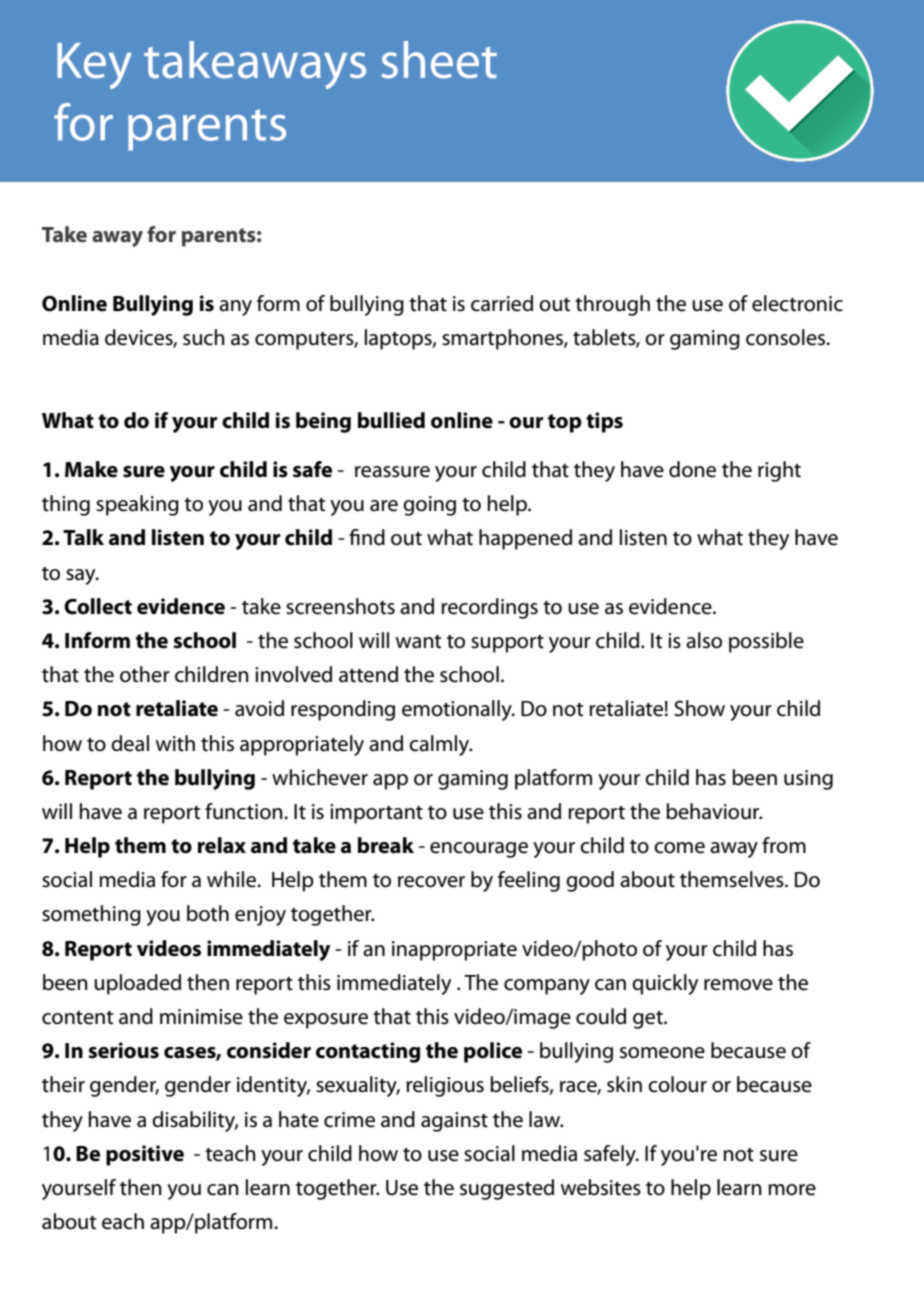  I want to click on remove, so click(738, 985).
